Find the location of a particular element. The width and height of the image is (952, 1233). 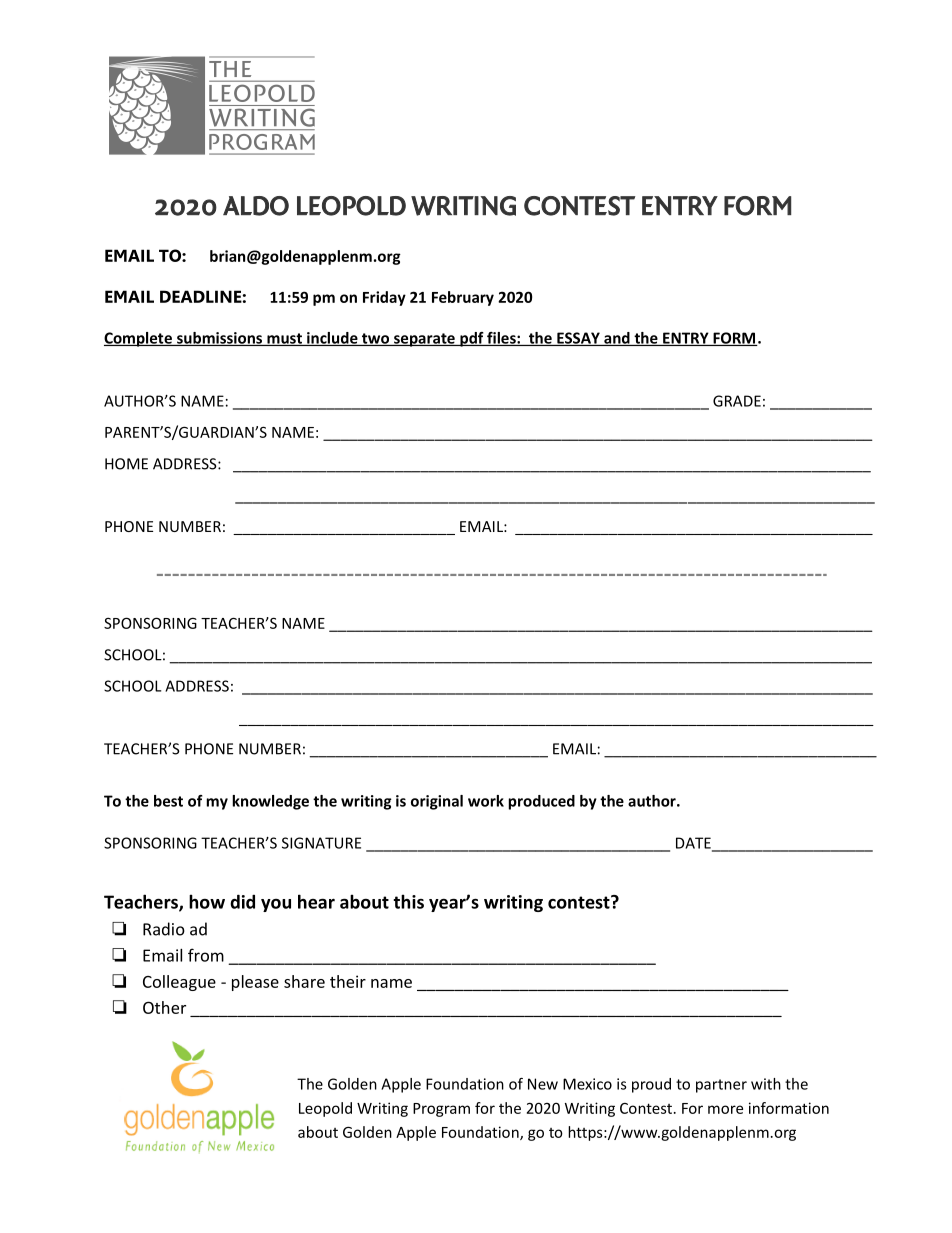

Other is located at coordinates (164, 1007).
